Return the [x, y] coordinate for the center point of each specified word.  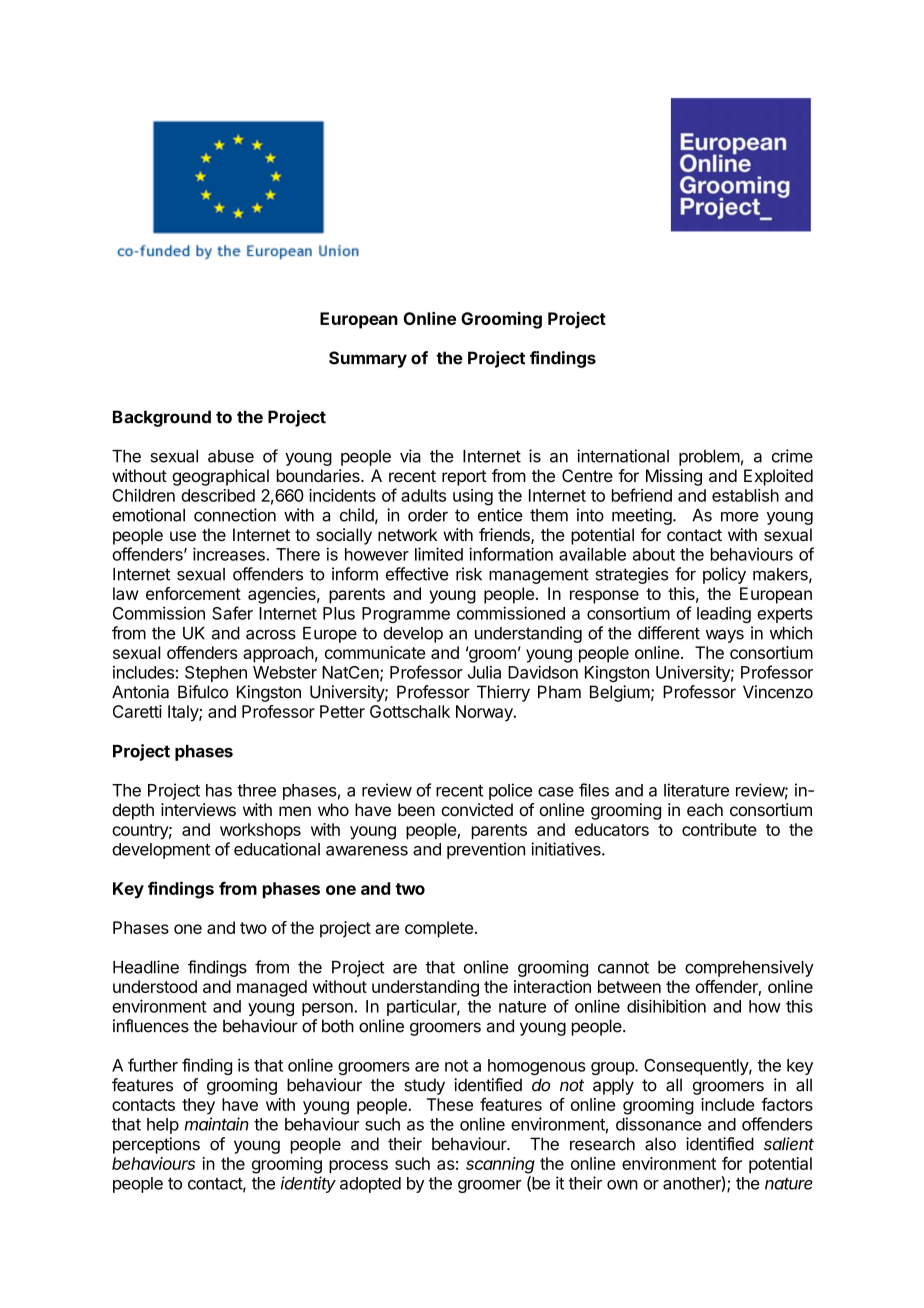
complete [439, 929]
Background [162, 418]
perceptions [156, 1145]
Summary [368, 359]
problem [709, 458]
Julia [484, 672]
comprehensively [749, 968]
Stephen [216, 674]
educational [277, 849]
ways [725, 636]
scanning [500, 1165]
